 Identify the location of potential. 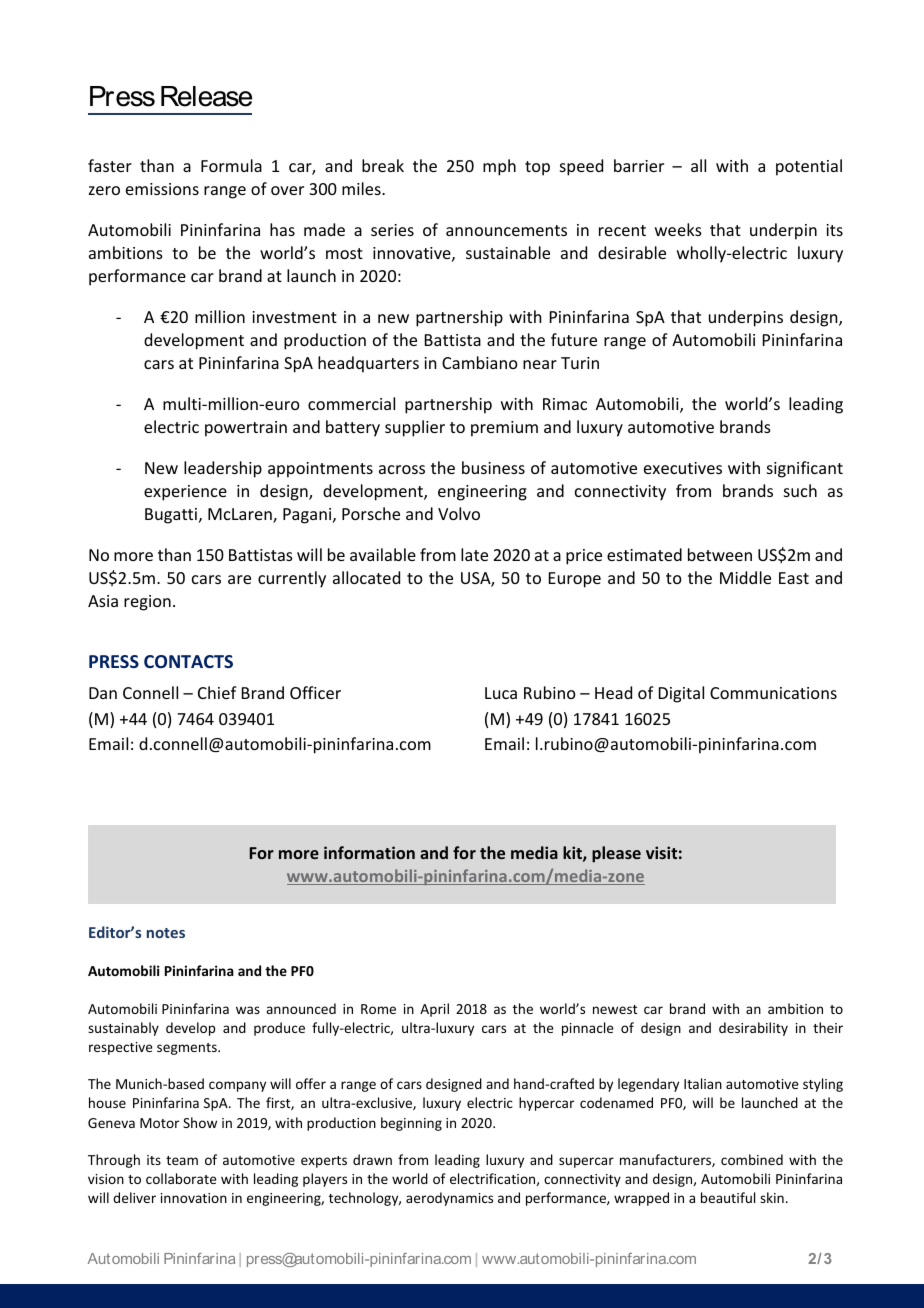
(809, 167).
